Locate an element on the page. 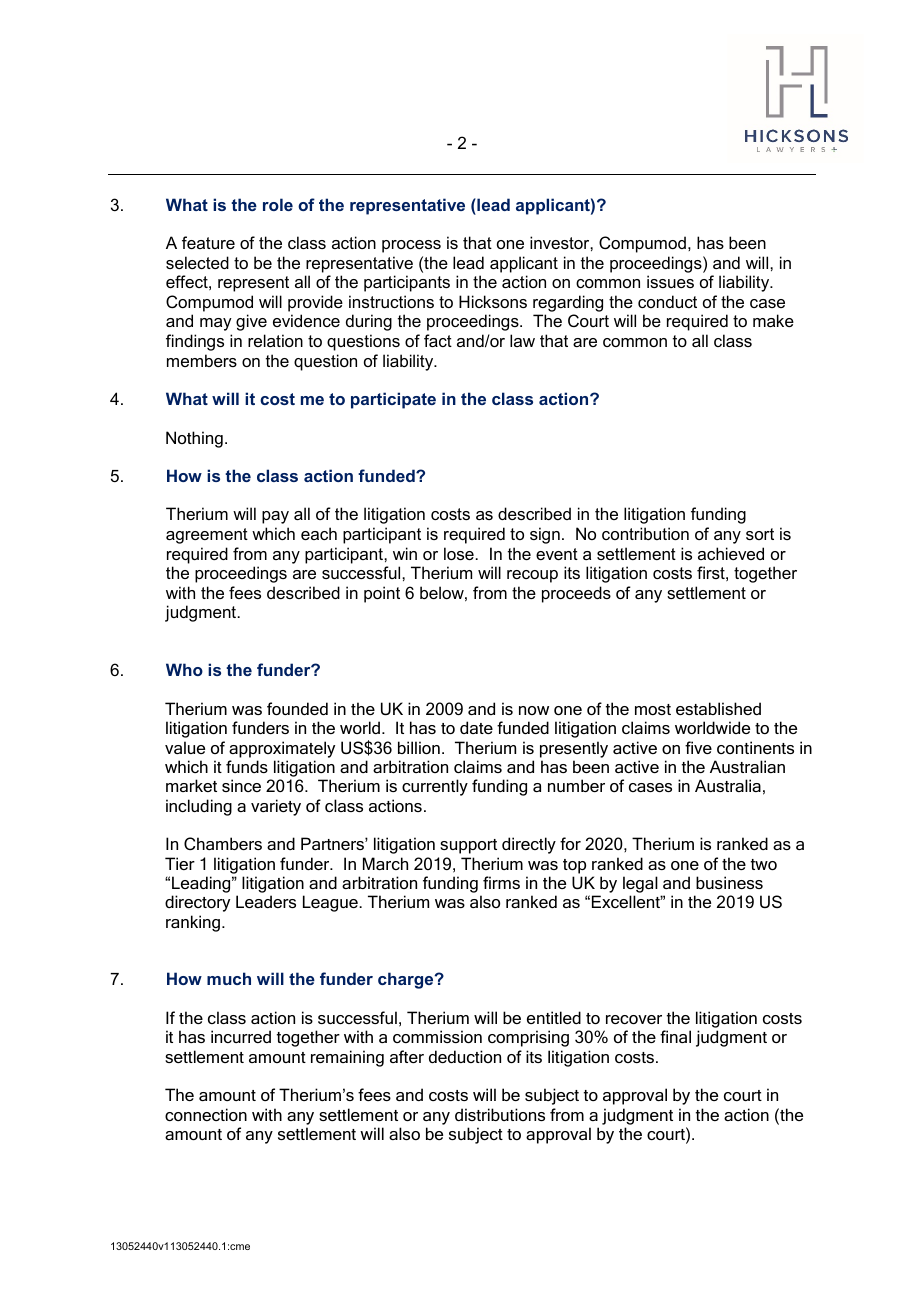 This page has height=1308, width=924. contribution is located at coordinates (645, 533).
